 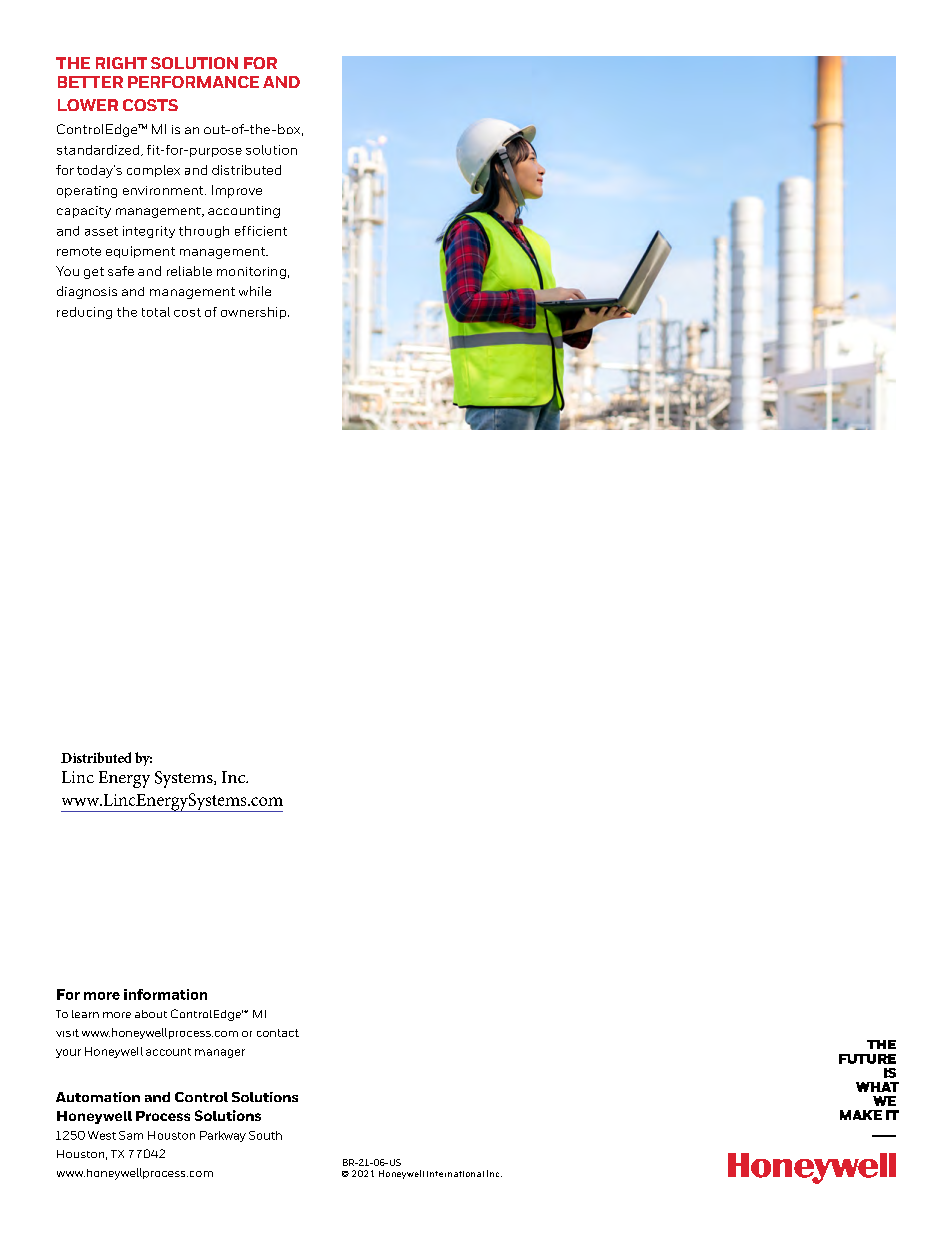 I want to click on West, so click(x=102, y=1135).
